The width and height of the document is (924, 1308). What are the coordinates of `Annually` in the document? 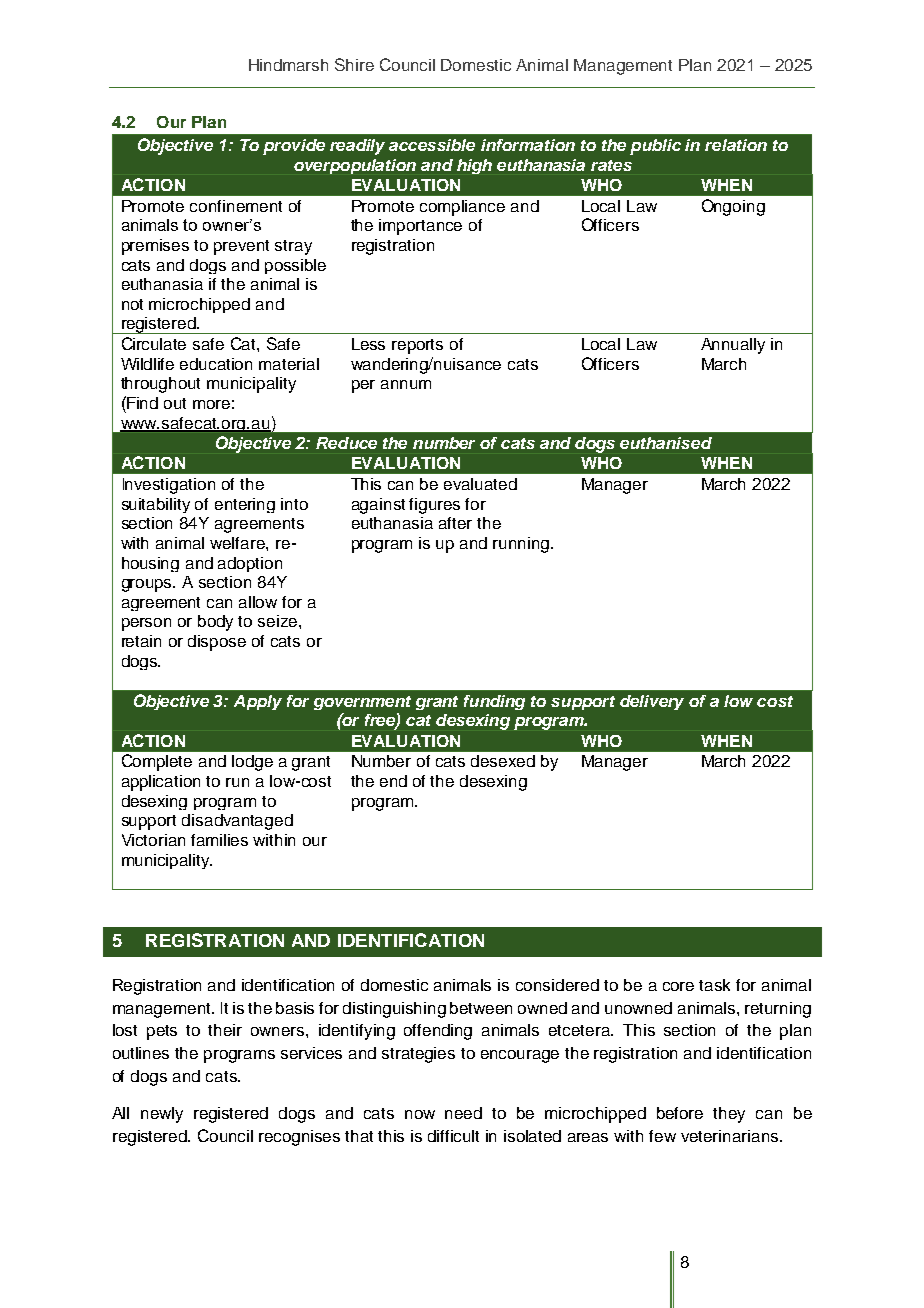 It's located at (733, 346).
